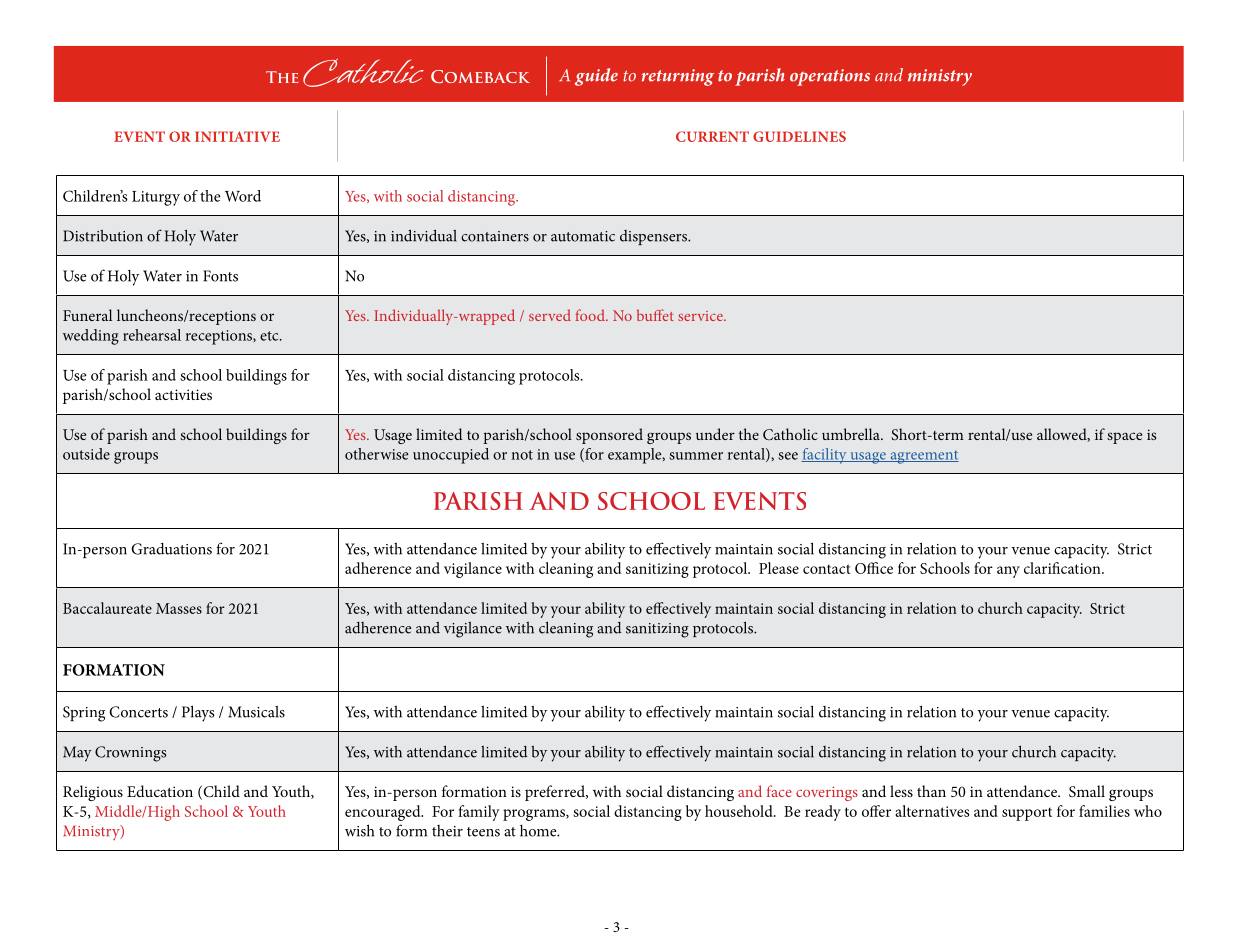 The height and width of the screenshot is (952, 1233). I want to click on sponsored, so click(609, 436).
